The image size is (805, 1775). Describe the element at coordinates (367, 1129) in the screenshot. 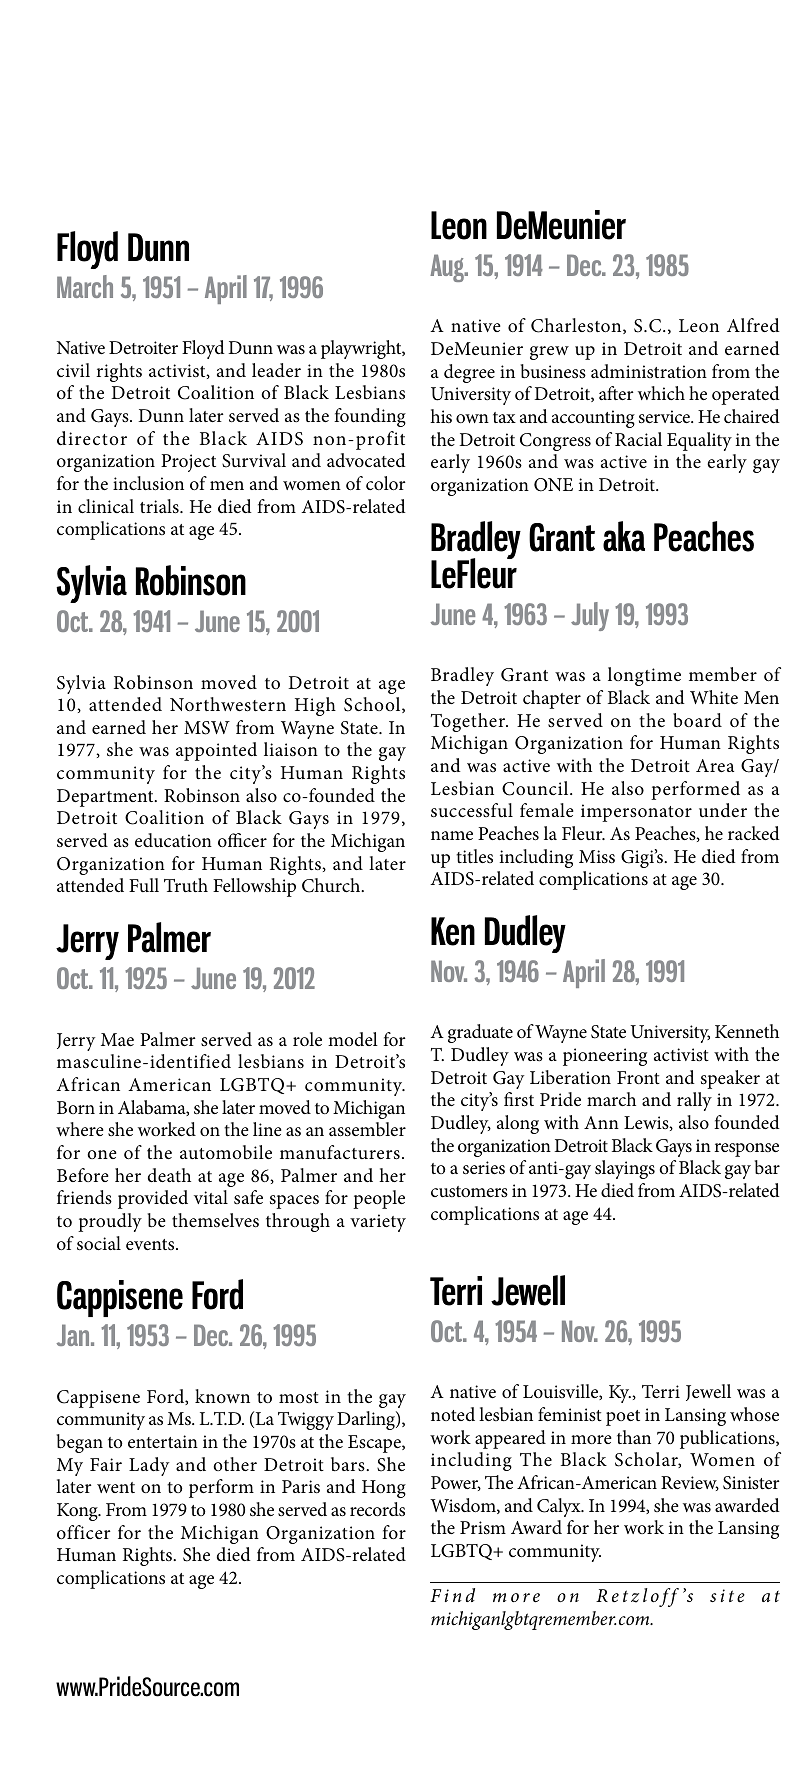

I see `assembler` at that location.
